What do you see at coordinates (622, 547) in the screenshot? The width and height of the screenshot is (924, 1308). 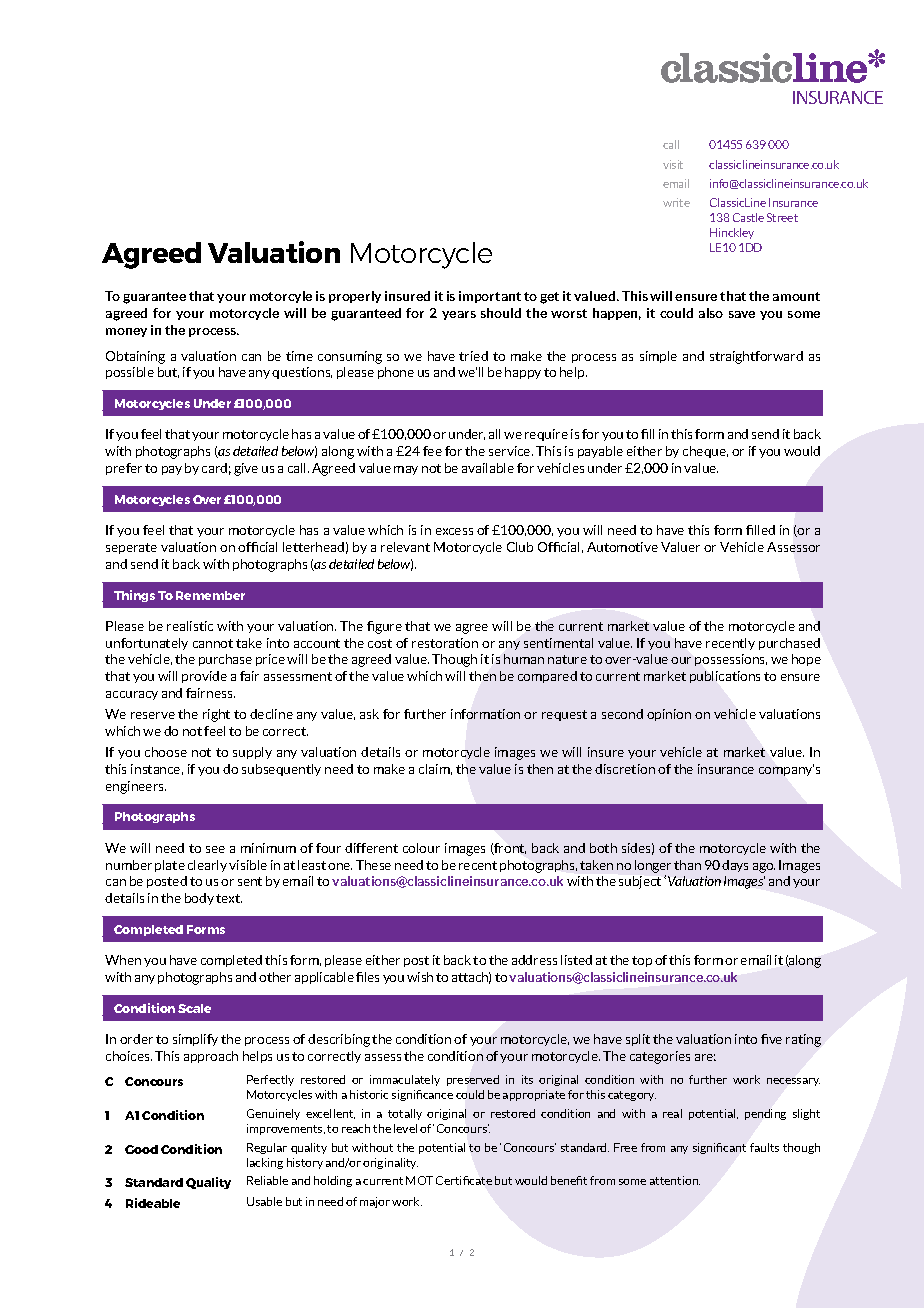 I see `Automotive` at bounding box center [622, 547].
